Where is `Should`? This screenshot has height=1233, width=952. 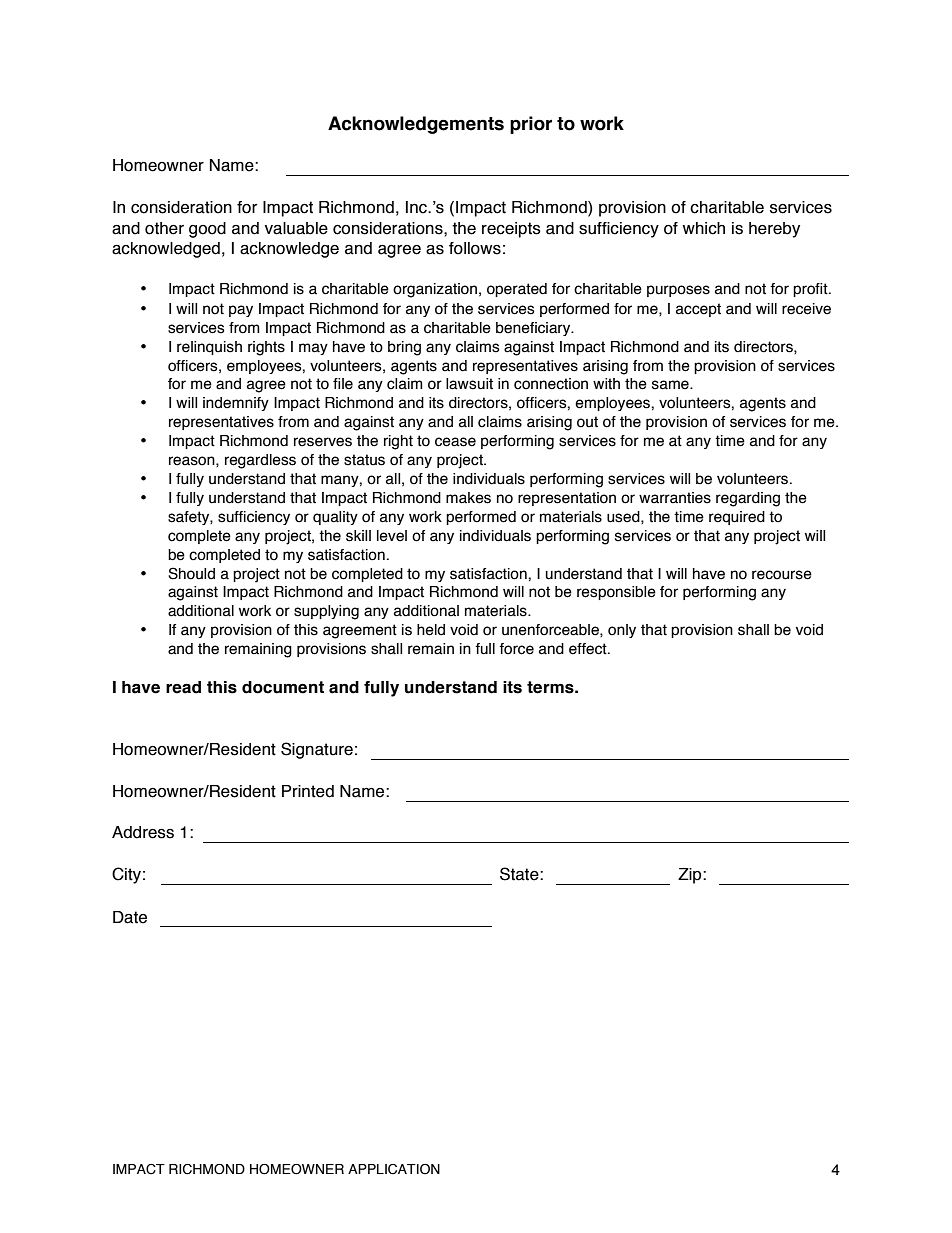 Should is located at coordinates (191, 573).
